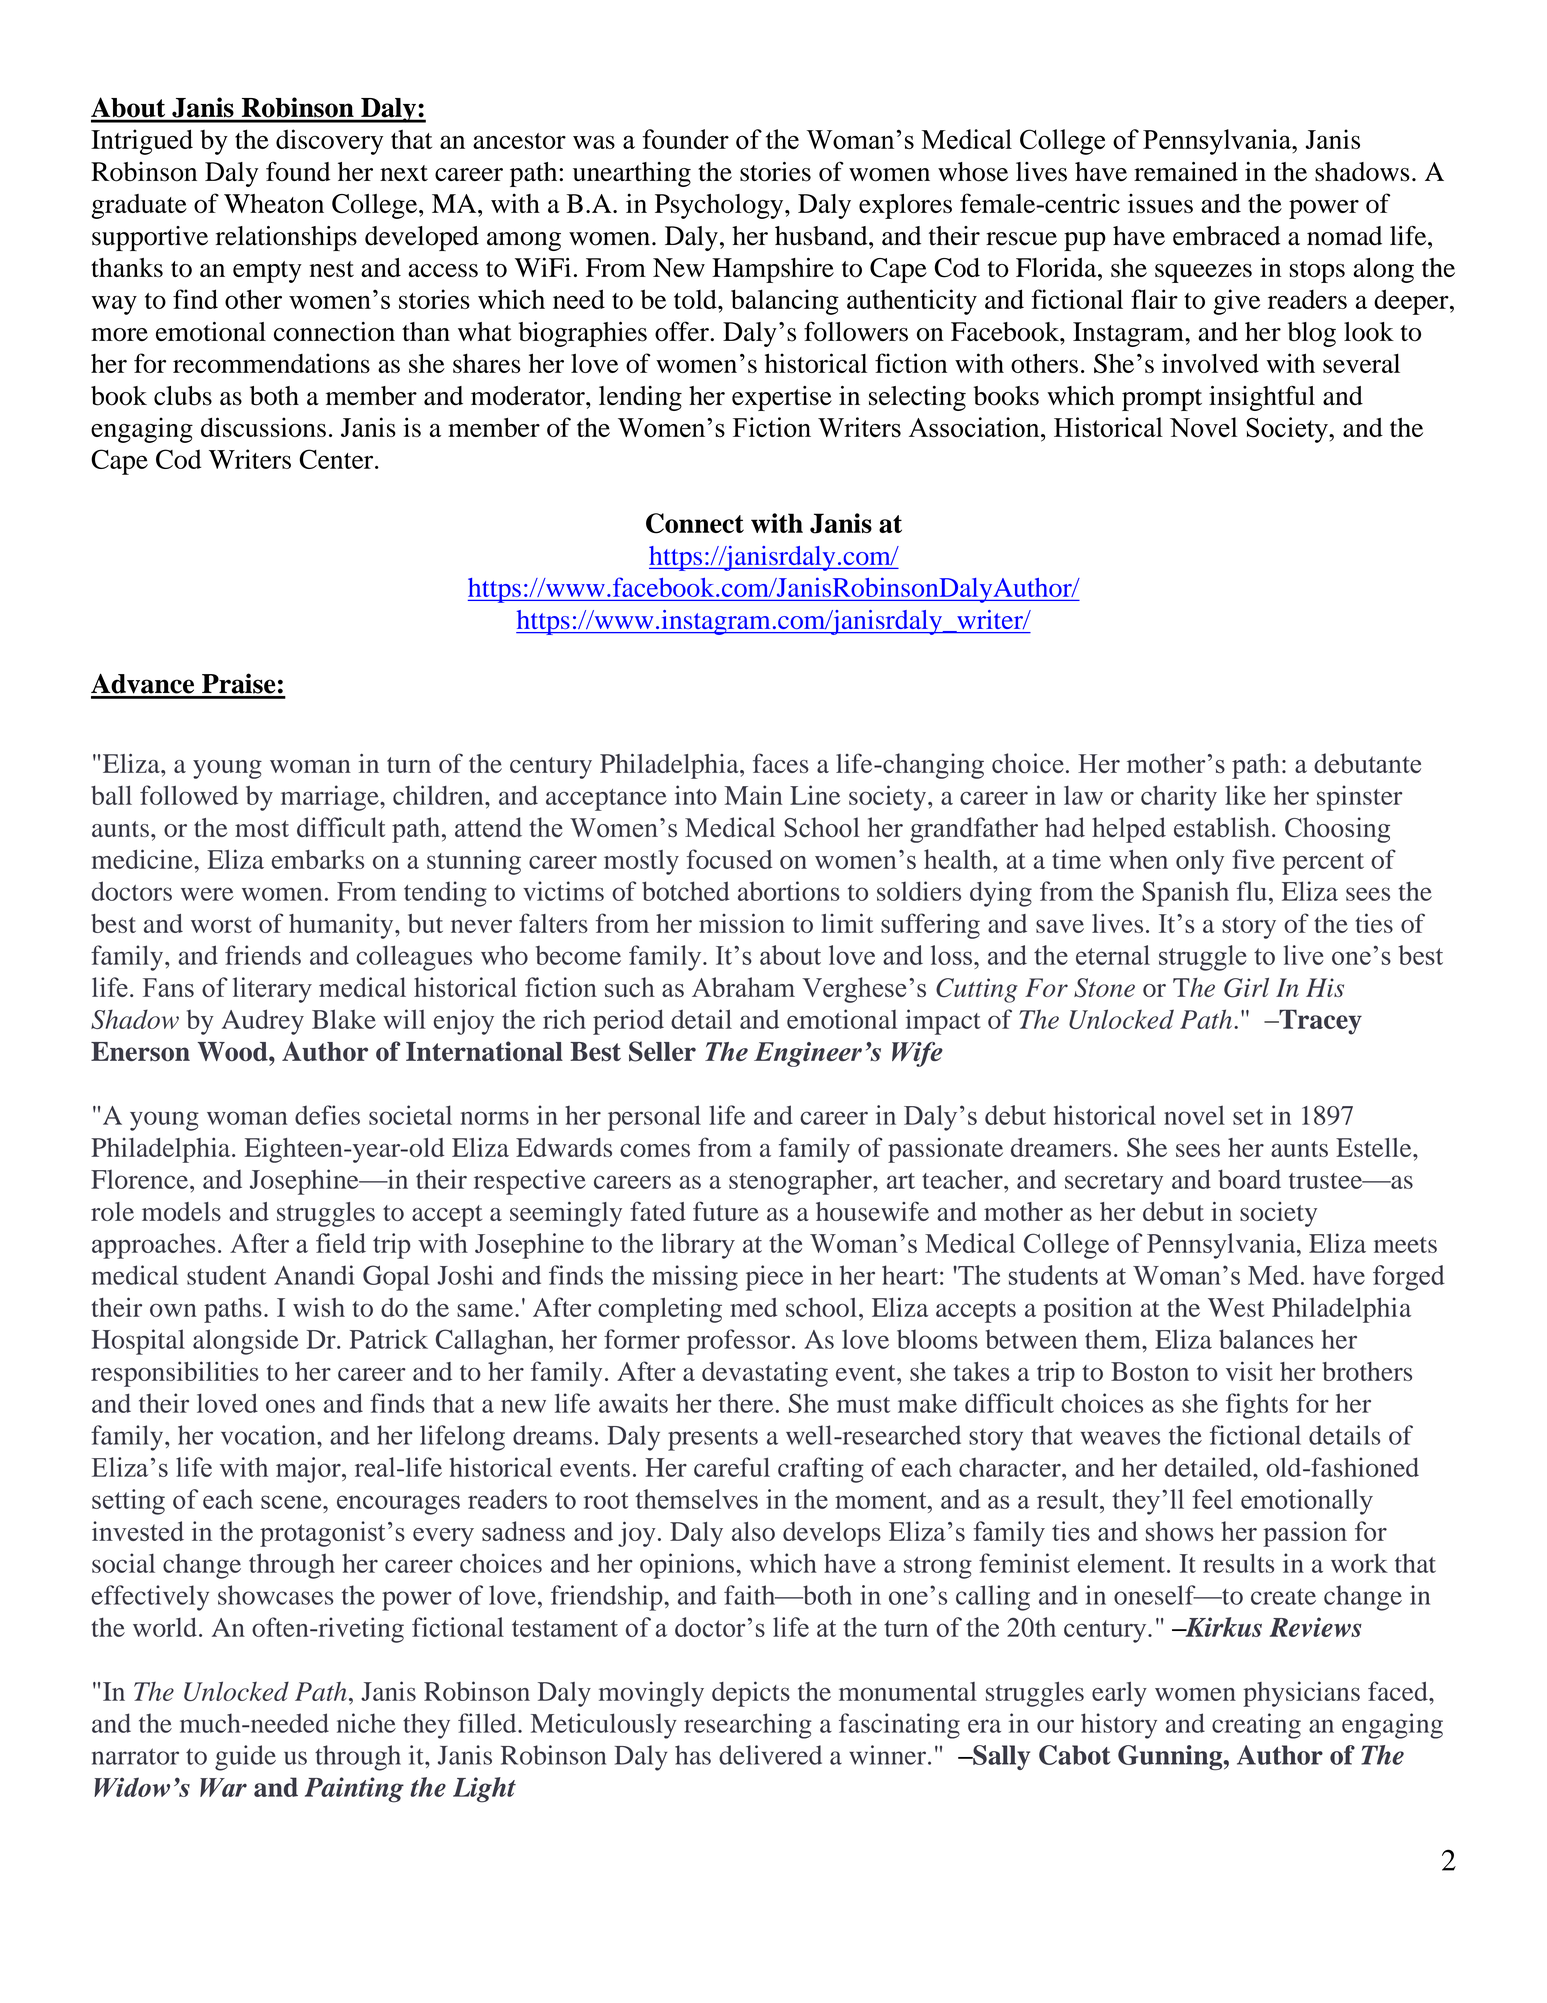 The image size is (1547, 2003). Describe the element at coordinates (1262, 398) in the document. I see `insightful` at that location.
